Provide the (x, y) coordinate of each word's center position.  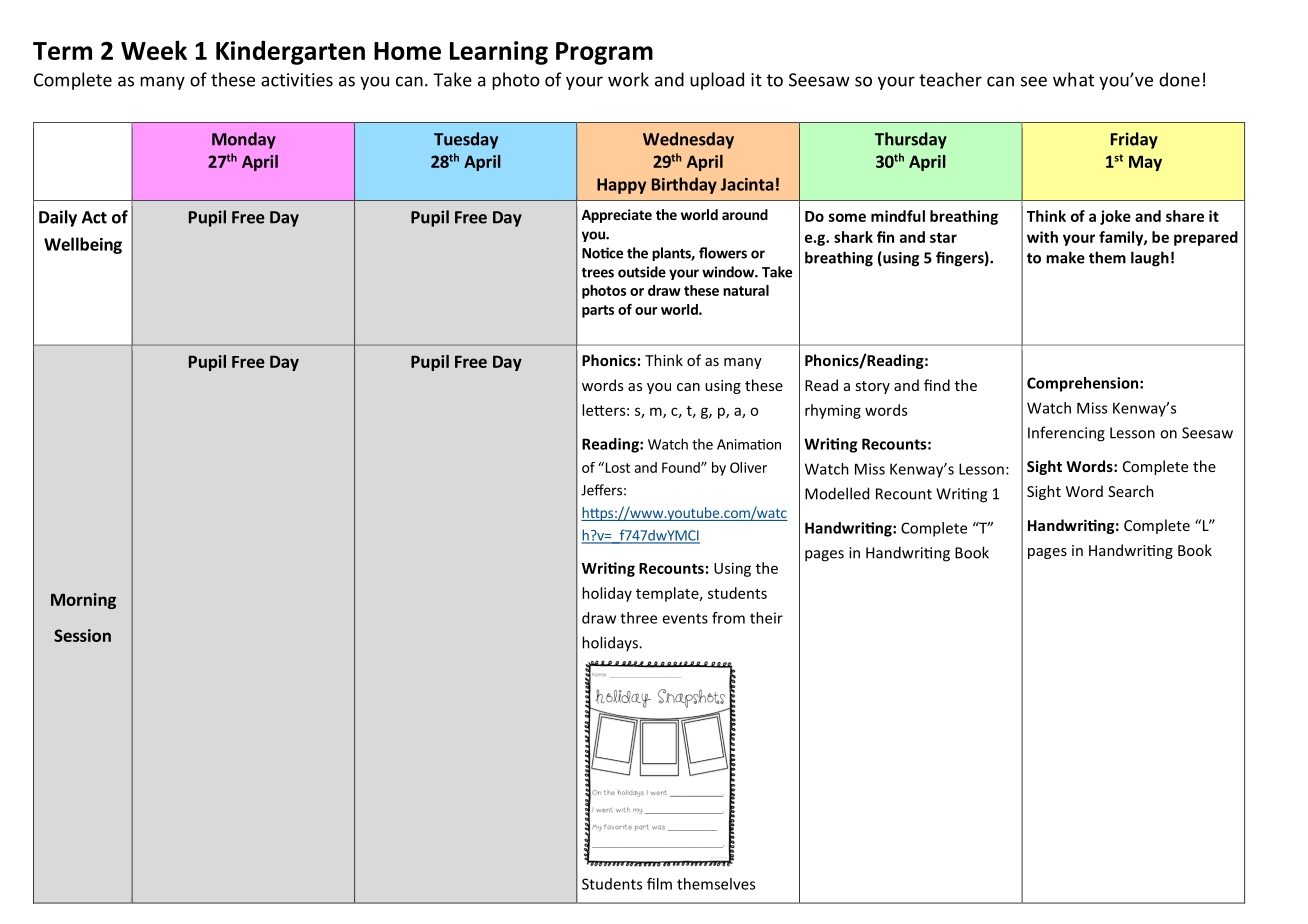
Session (82, 635)
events (685, 618)
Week (154, 50)
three (638, 618)
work (628, 79)
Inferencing (1066, 434)
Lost (616, 467)
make (1065, 257)
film (659, 884)
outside (642, 272)
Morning (83, 601)
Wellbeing (83, 245)
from (728, 618)
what (1073, 79)
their (766, 618)
